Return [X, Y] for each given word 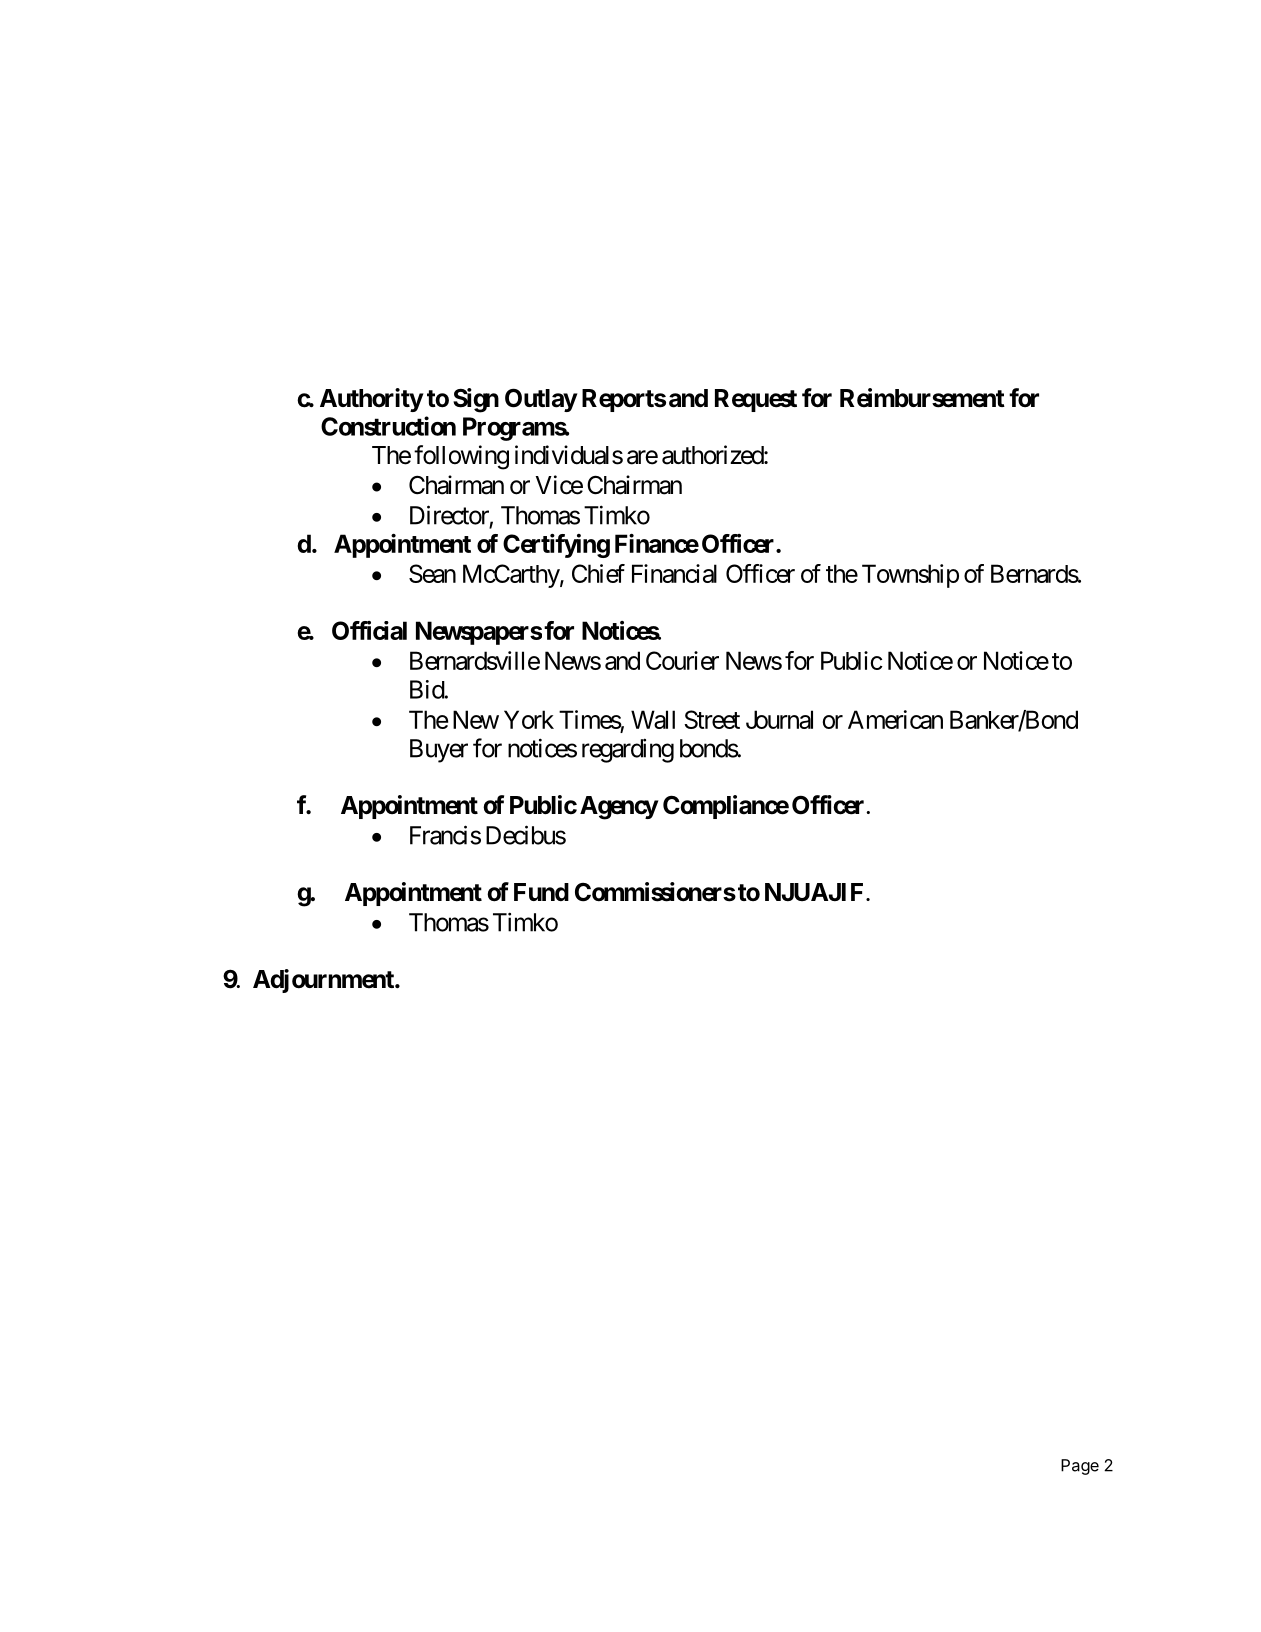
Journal [779, 719]
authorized [713, 455]
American [895, 719]
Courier [682, 660]
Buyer [439, 751]
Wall [653, 719]
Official [369, 630]
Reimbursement [922, 398]
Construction [388, 426]
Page [1080, 1467]
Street [712, 719]
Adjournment [324, 981]
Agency [619, 808]
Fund [541, 892]
